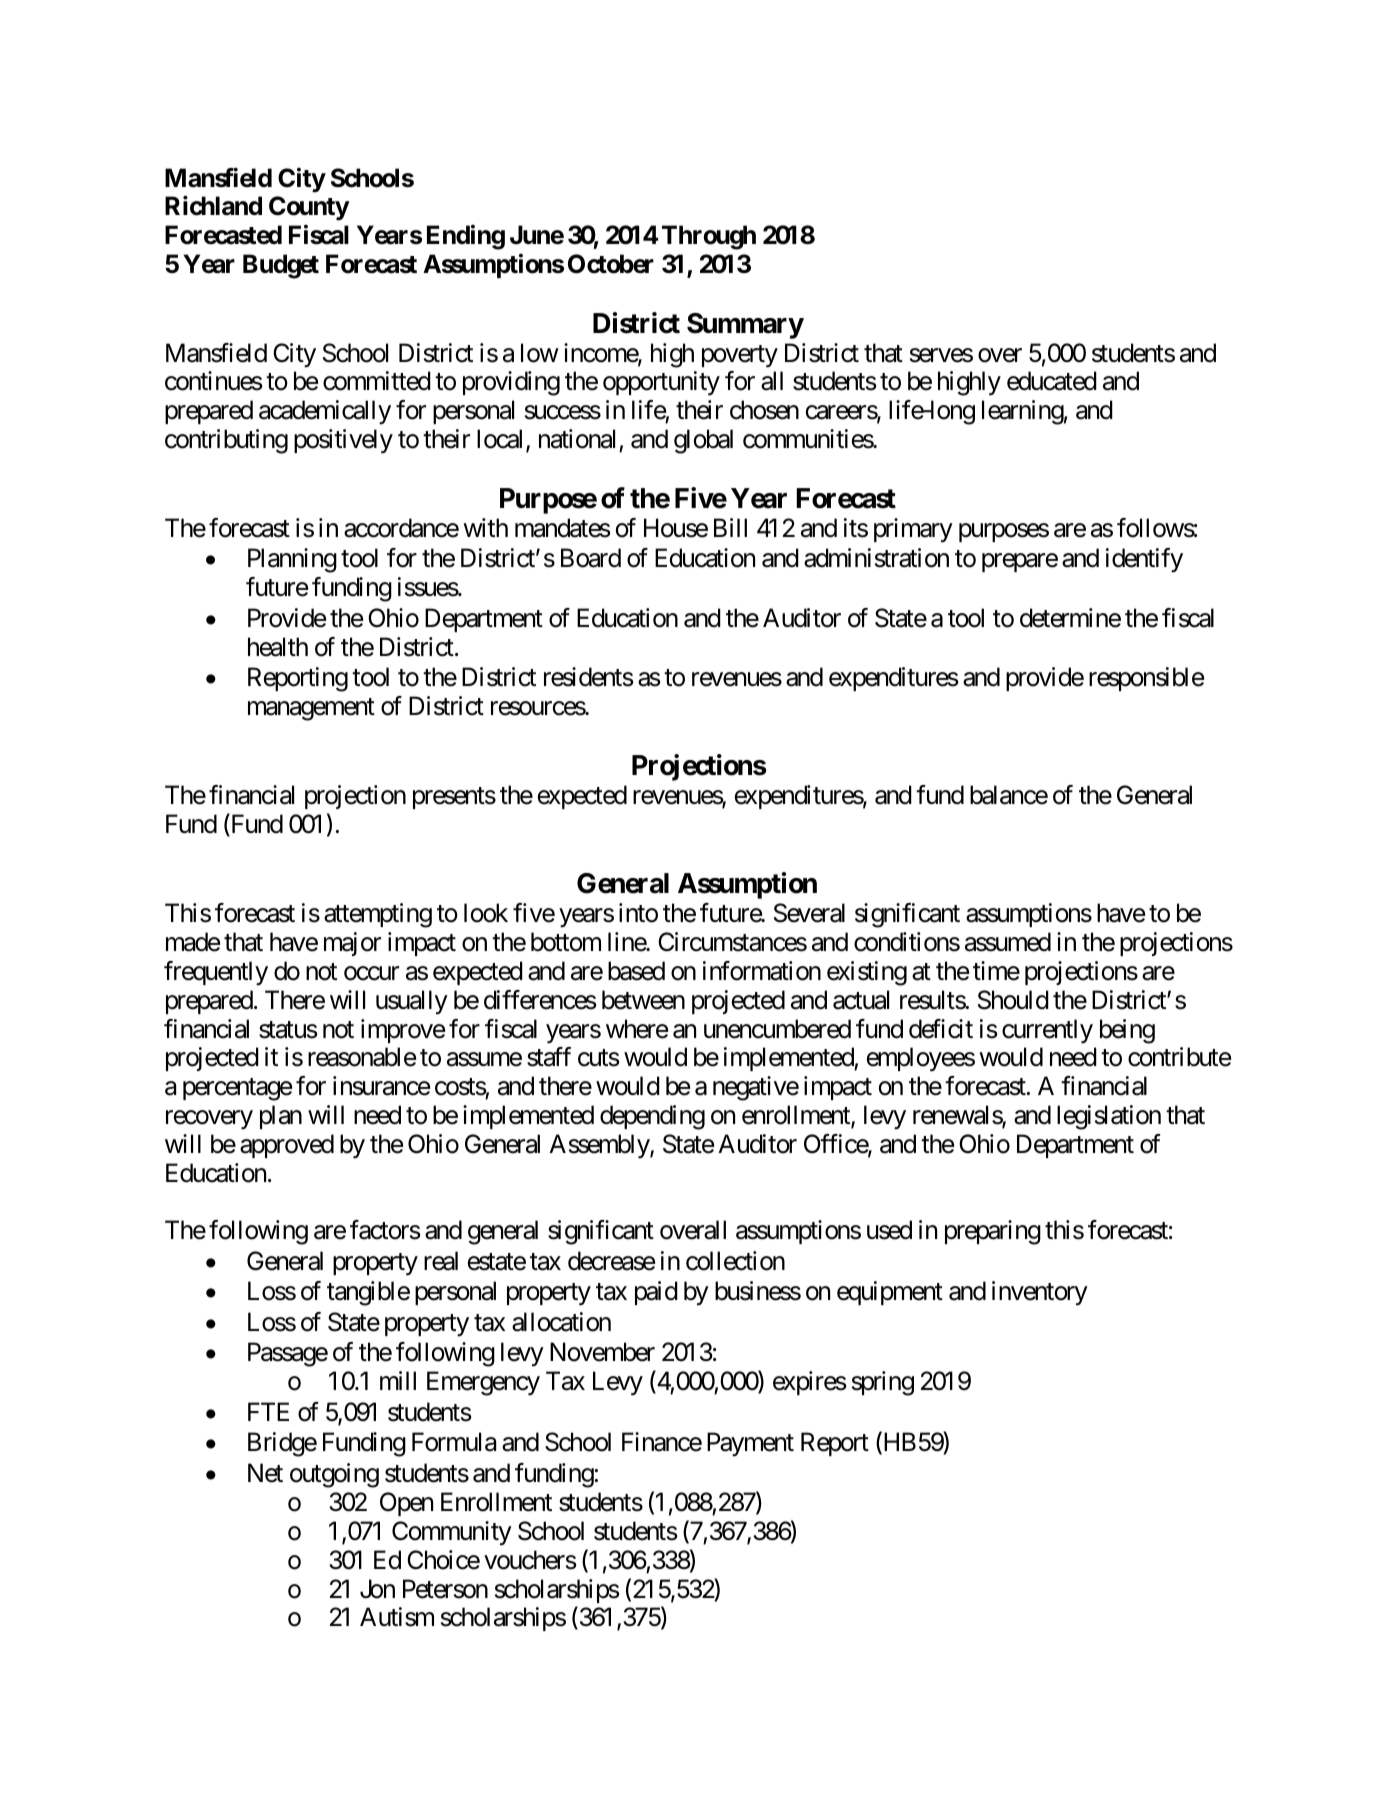 This image has height=1804, width=1394. What do you see at coordinates (709, 237) in the image?
I see `Through` at bounding box center [709, 237].
